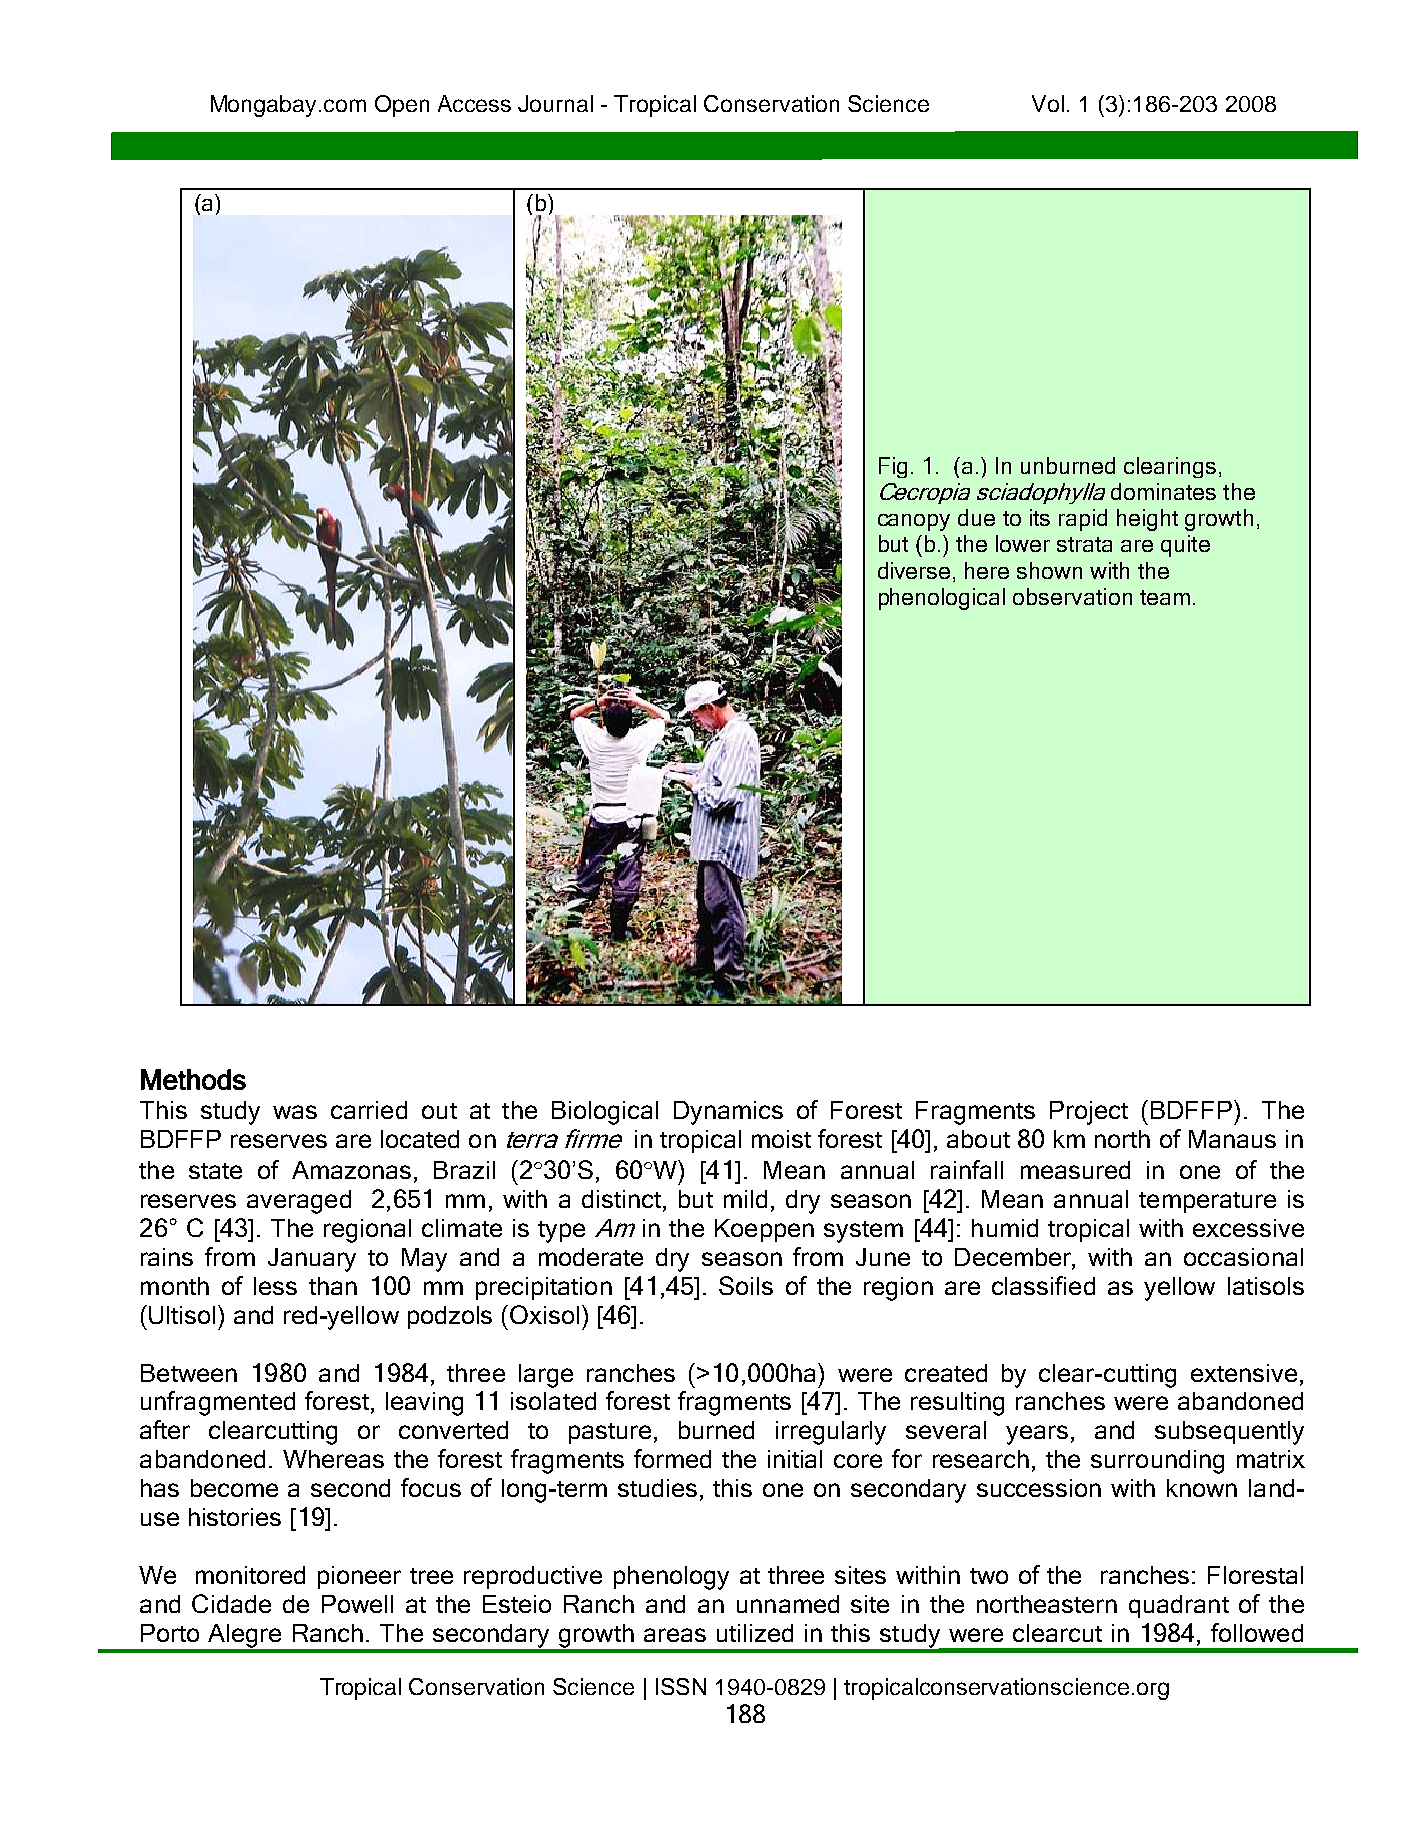  I want to click on Journal, so click(555, 103).
